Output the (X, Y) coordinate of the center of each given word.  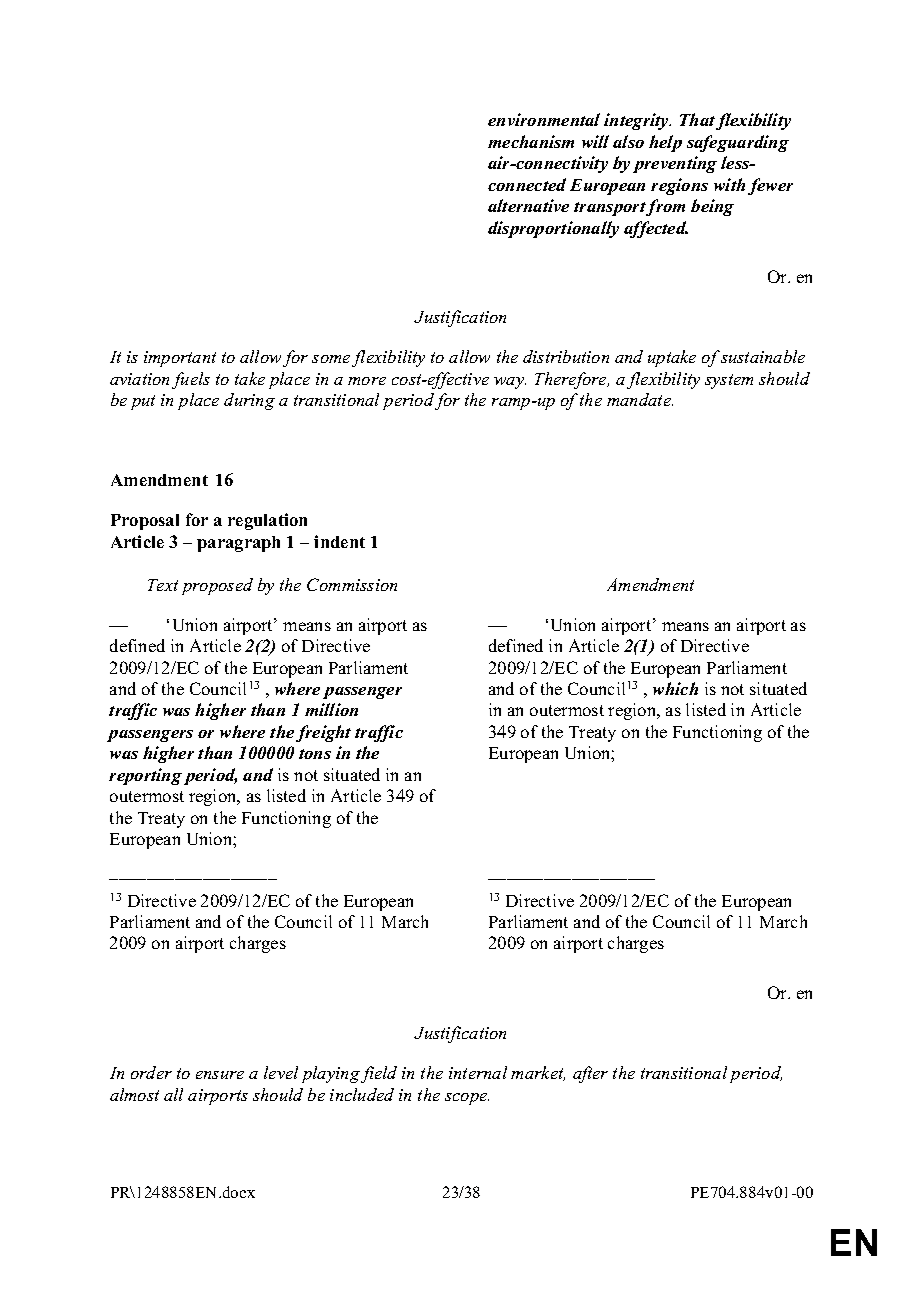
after (590, 1074)
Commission (352, 584)
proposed (217, 586)
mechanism (531, 141)
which (675, 688)
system (729, 381)
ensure (220, 1075)
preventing (675, 164)
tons (315, 754)
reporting (145, 776)
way (510, 383)
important (180, 359)
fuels (191, 380)
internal (478, 1072)
